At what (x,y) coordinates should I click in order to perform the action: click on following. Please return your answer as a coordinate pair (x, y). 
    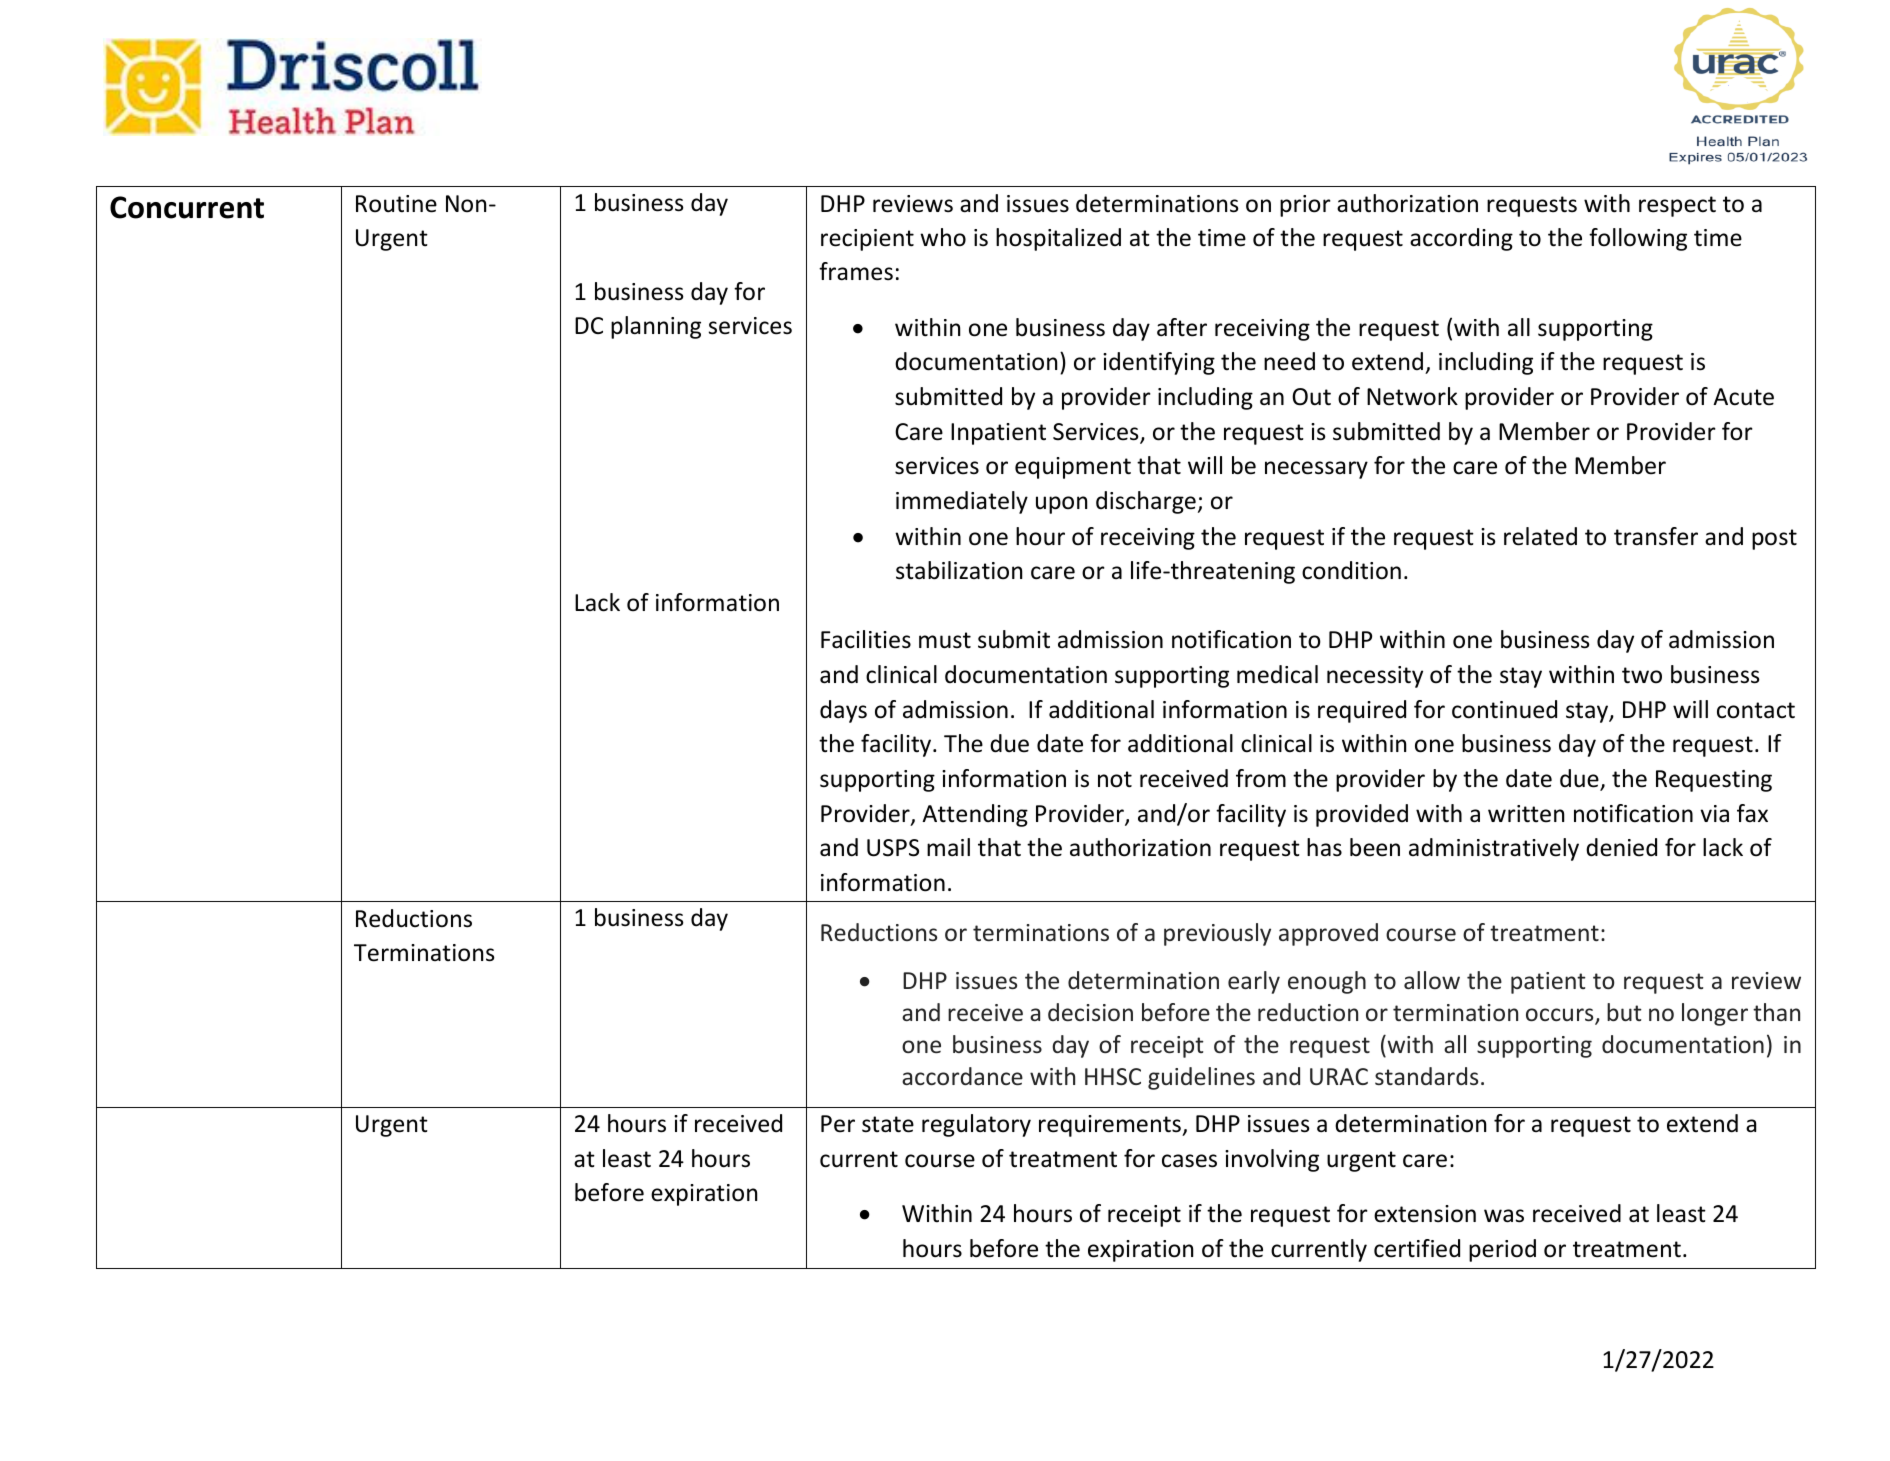
    Looking at the image, I should click on (1638, 239).
